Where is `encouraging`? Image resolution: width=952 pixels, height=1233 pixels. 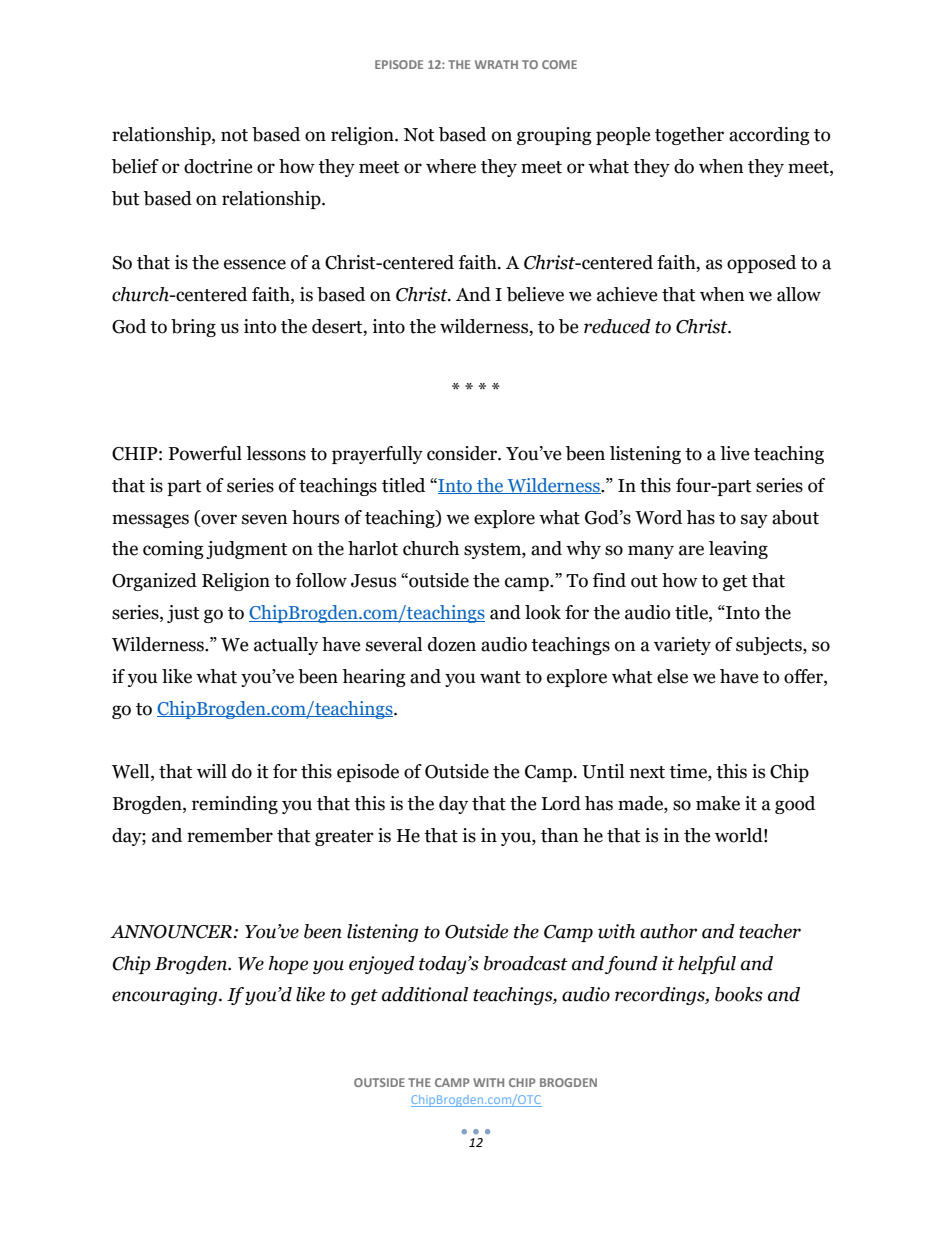
encouraging is located at coordinates (166, 996).
